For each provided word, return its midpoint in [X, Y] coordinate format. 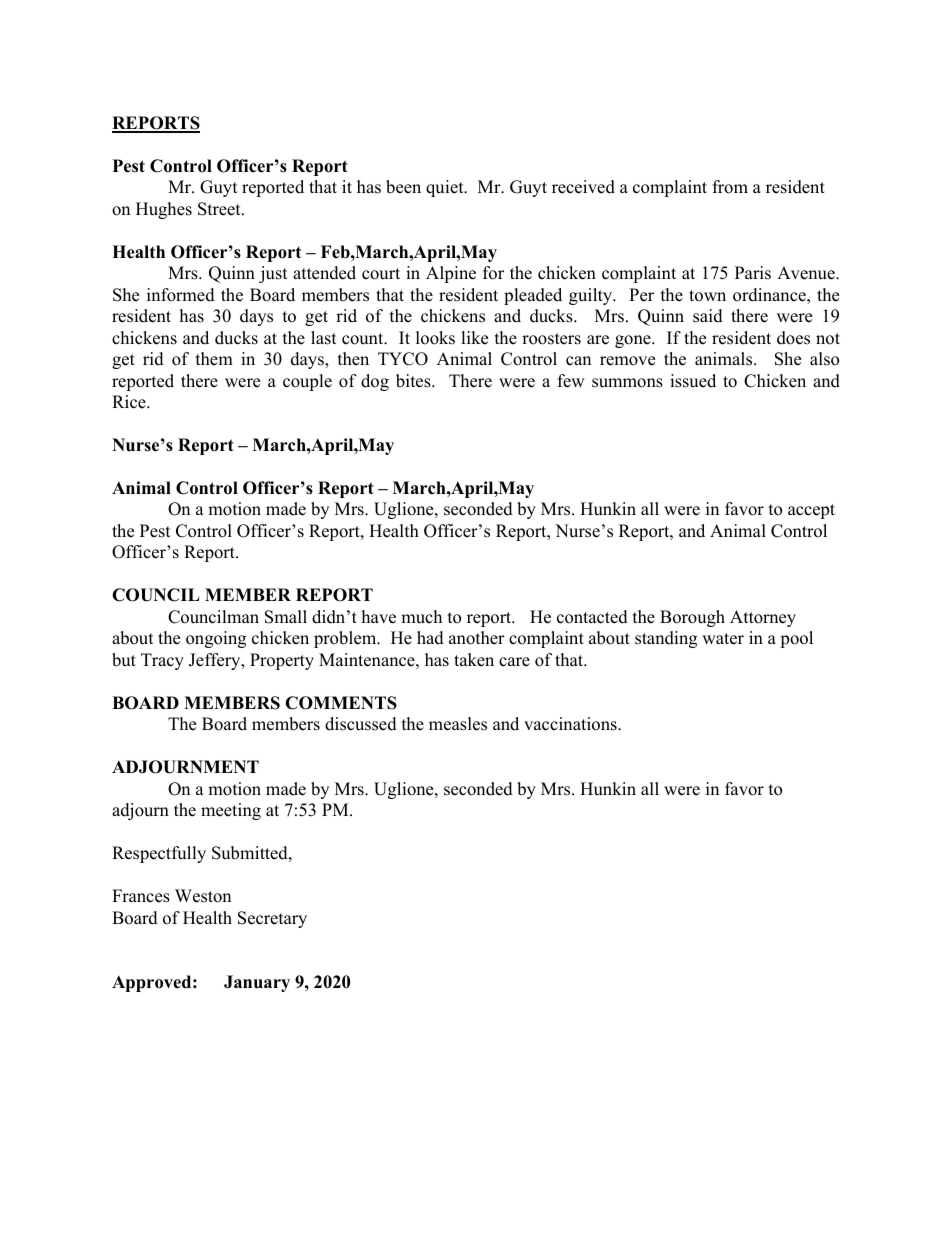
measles [458, 724]
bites [414, 381]
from [730, 187]
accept [811, 511]
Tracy [162, 661]
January [257, 983]
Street [220, 209]
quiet [446, 188]
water [723, 639]
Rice [130, 402]
